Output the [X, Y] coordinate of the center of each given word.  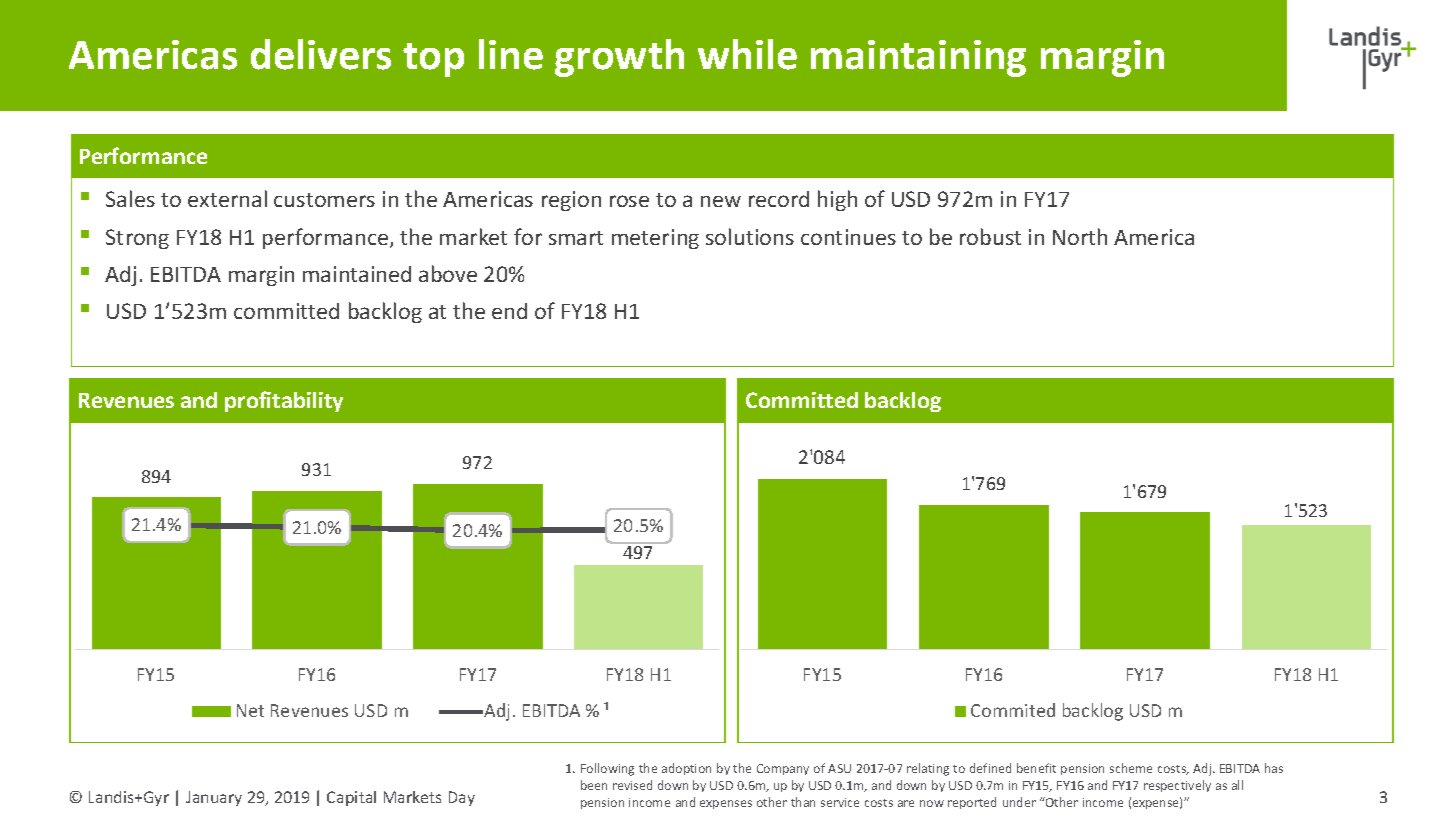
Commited [1013, 710]
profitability [284, 401]
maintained [357, 274]
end [509, 311]
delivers [321, 54]
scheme [1131, 768]
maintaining [918, 58]
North [1080, 236]
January [214, 798]
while [747, 54]
